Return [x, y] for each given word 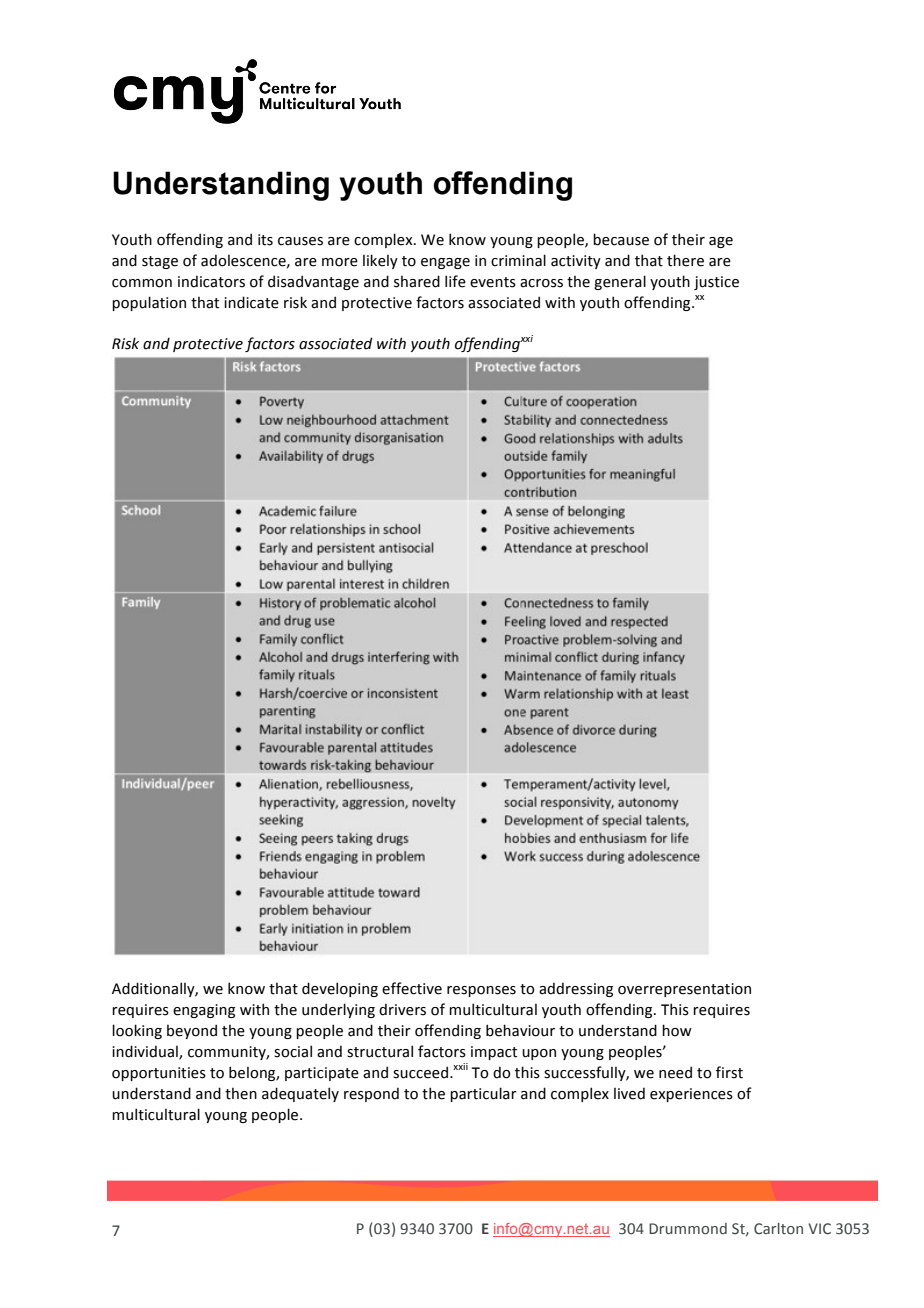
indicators [211, 281]
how [677, 1030]
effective [412, 988]
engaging [204, 1011]
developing [340, 989]
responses [481, 991]
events [493, 282]
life [455, 281]
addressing [576, 989]
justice [716, 283]
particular [483, 1094]
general [620, 282]
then [241, 1094]
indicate [251, 302]
